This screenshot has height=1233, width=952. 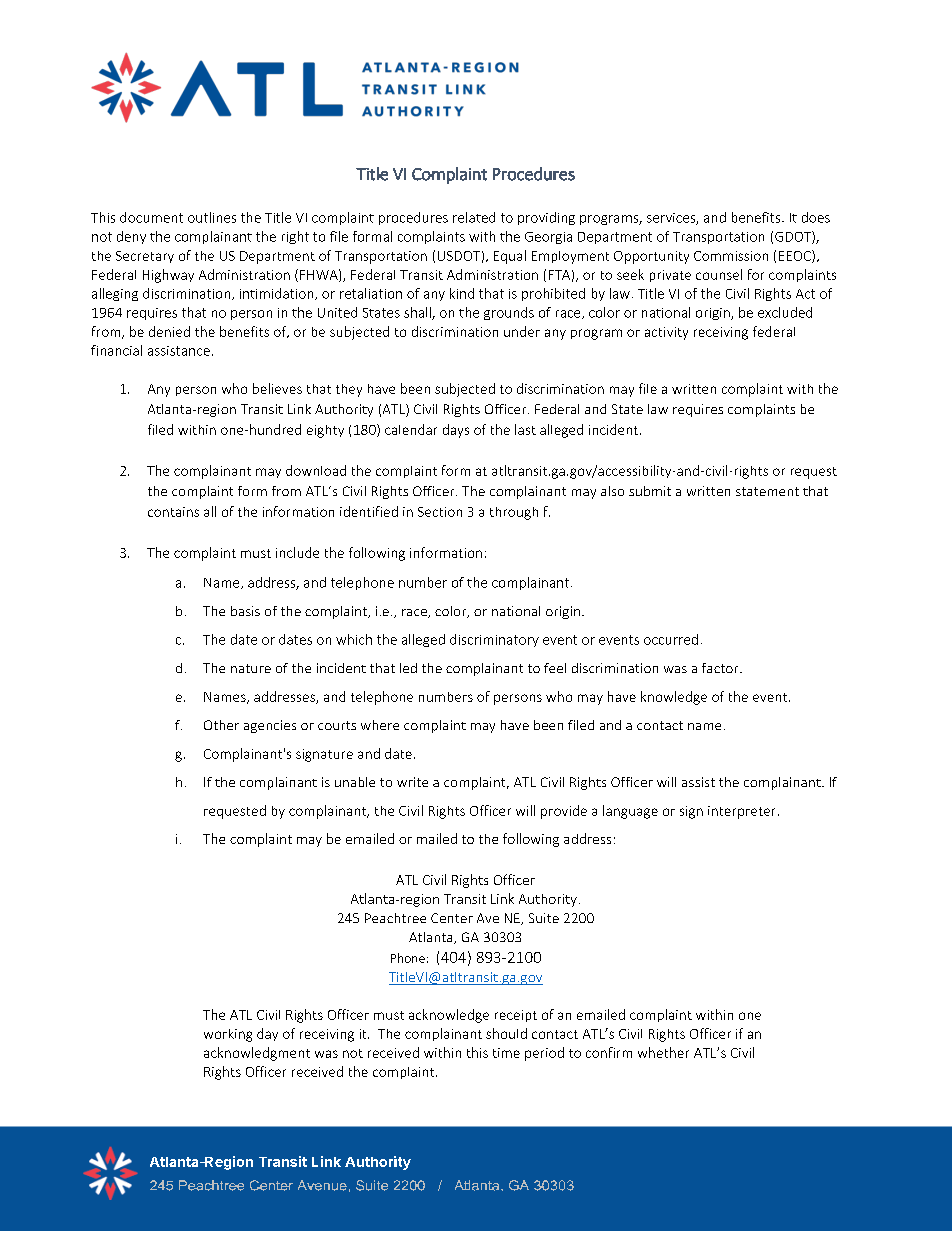 I want to click on Section, so click(x=440, y=512).
